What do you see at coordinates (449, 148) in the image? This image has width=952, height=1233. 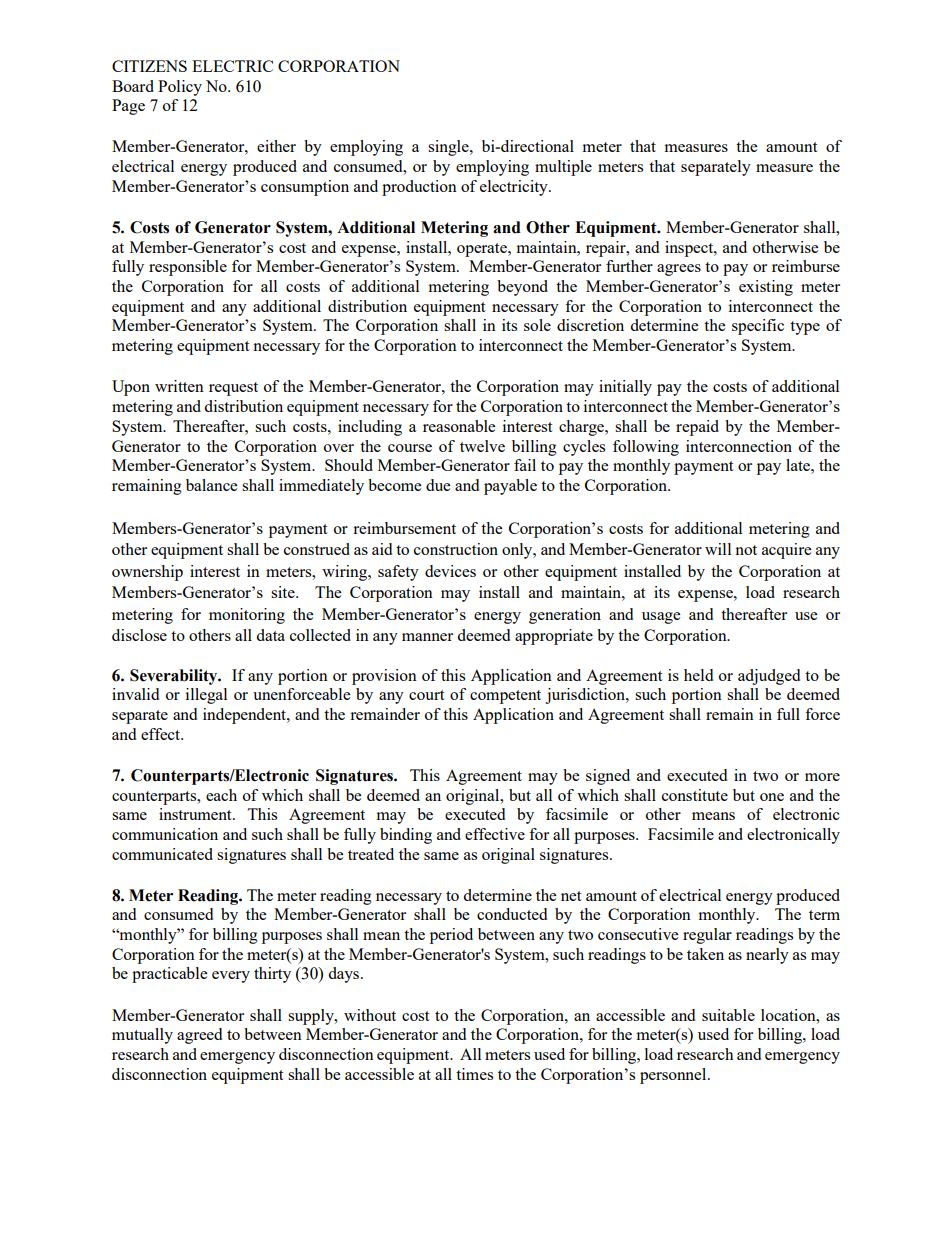 I see `single` at bounding box center [449, 148].
